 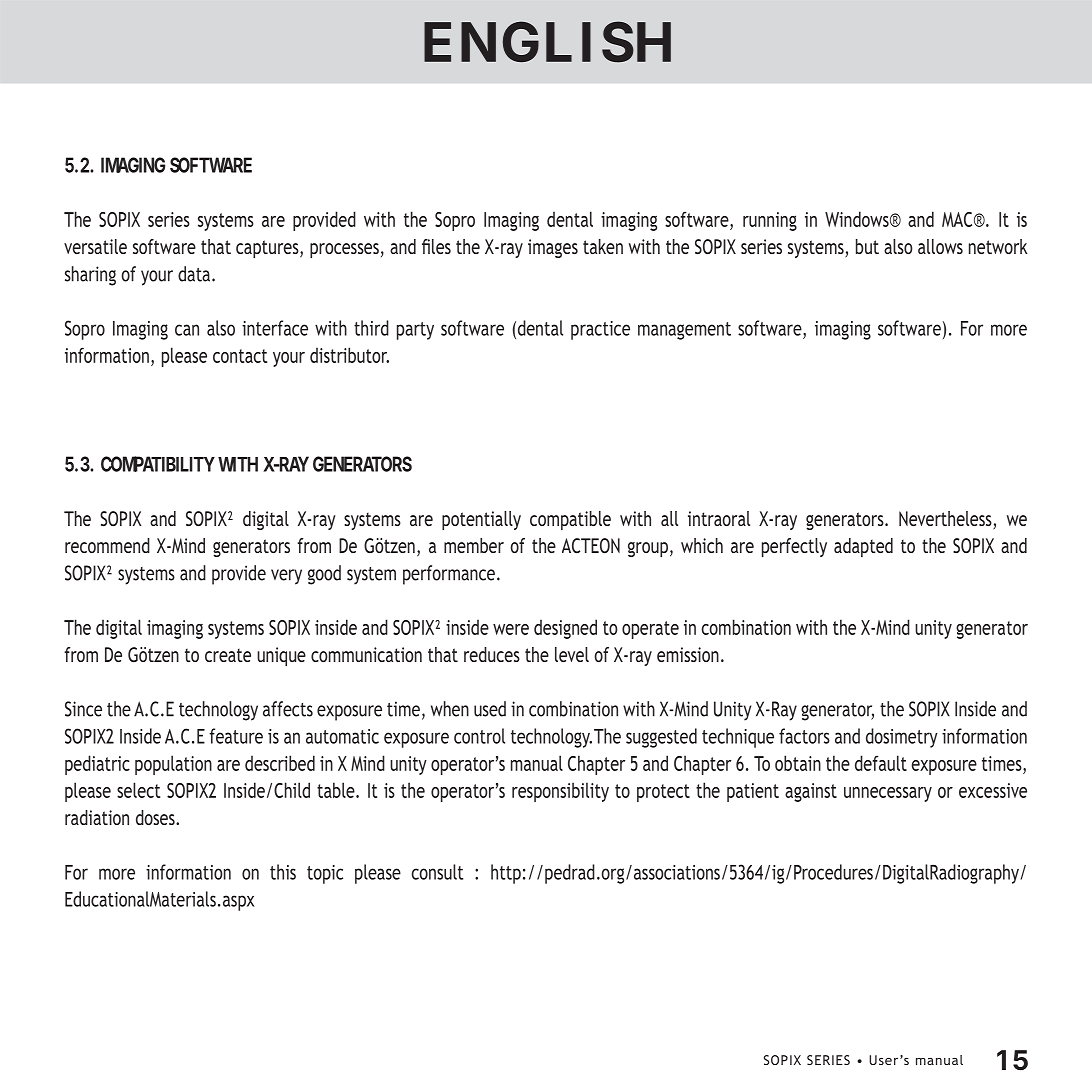 I want to click on level, so click(x=572, y=654).
